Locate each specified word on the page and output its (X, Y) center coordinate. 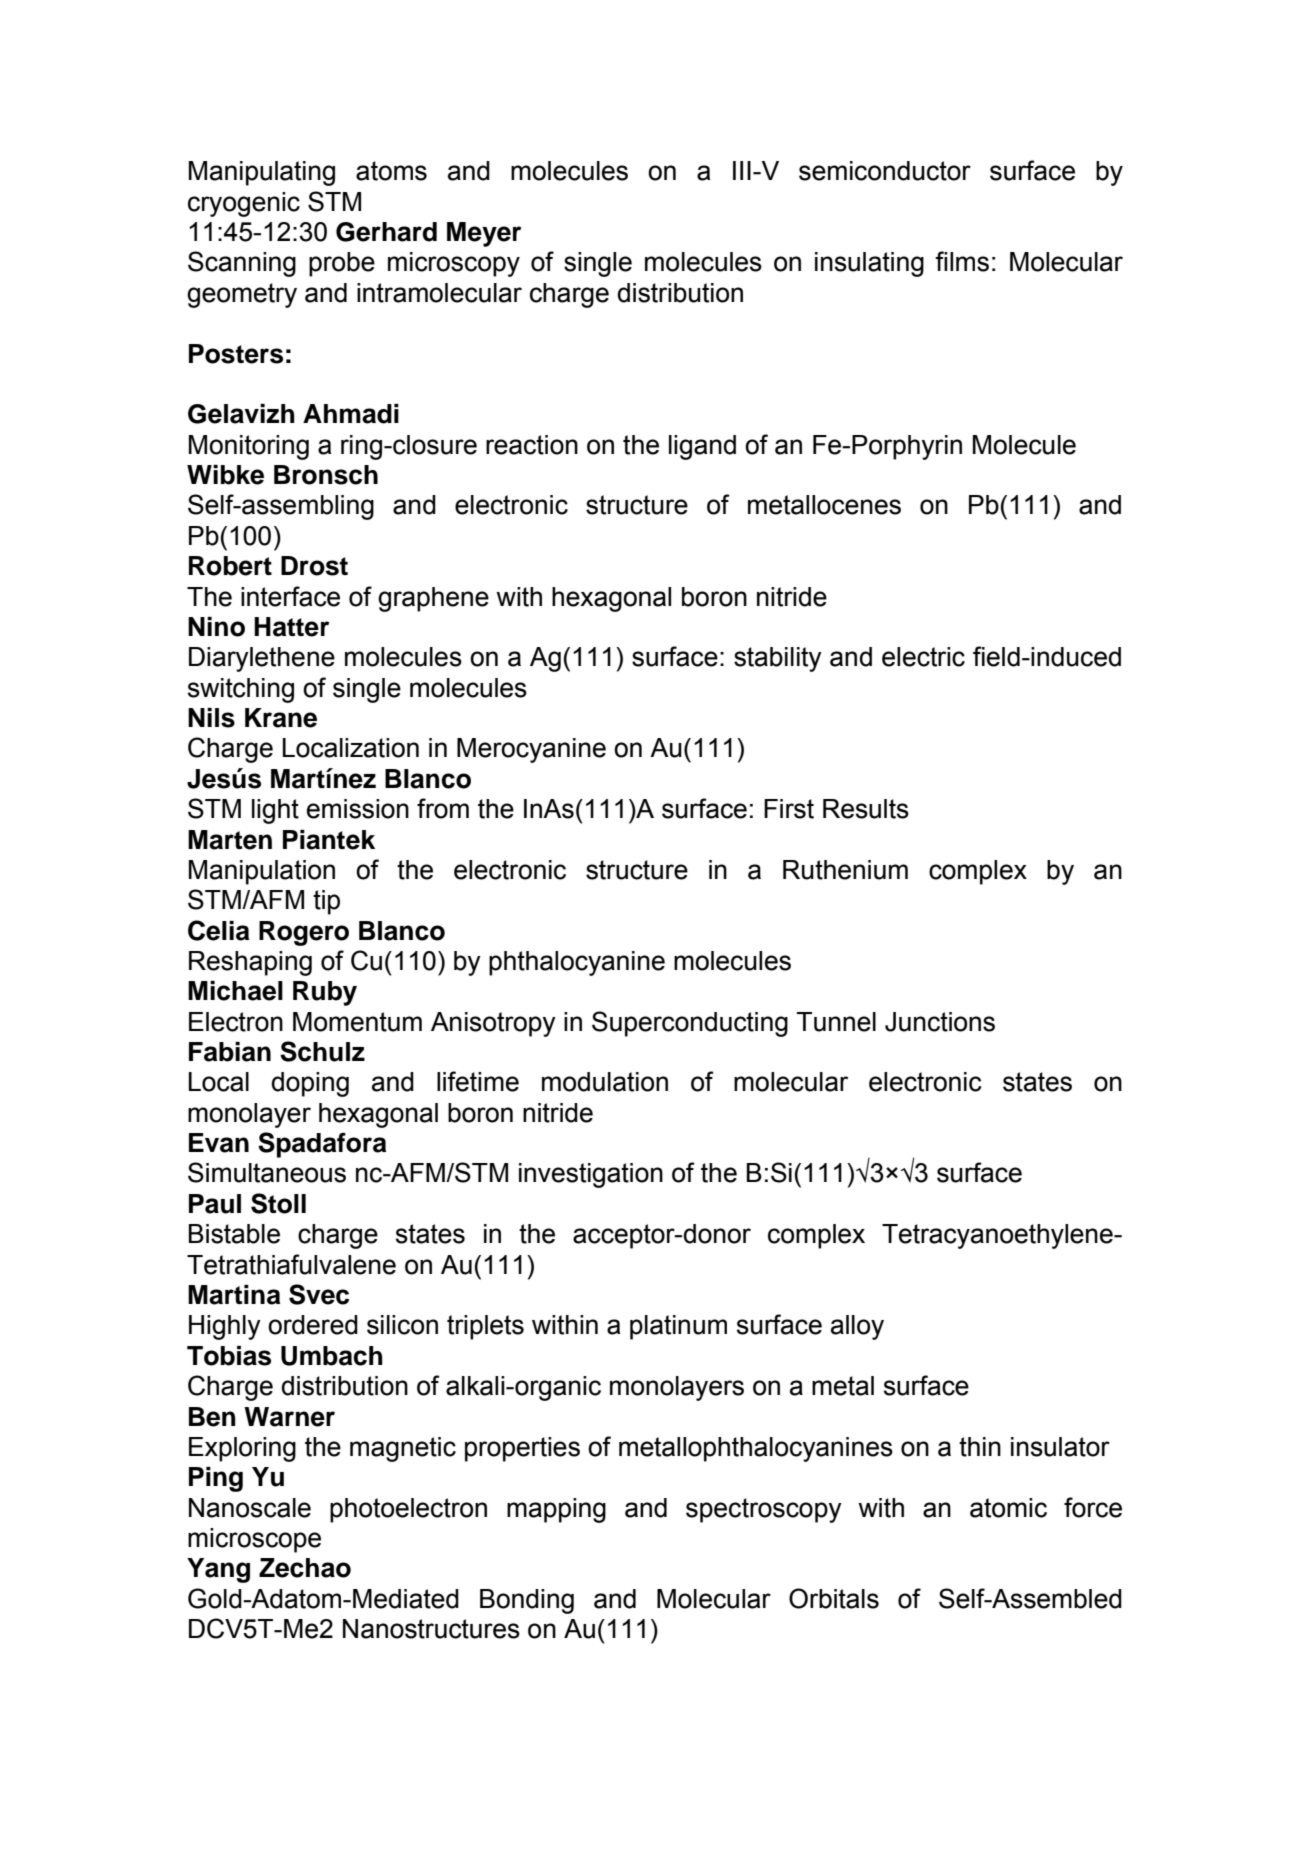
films (962, 261)
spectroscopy (764, 1510)
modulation (605, 1082)
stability (778, 659)
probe (342, 264)
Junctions (940, 1022)
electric (923, 657)
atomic (1008, 1508)
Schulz (322, 1051)
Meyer (484, 234)
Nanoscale (250, 1508)
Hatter (291, 627)
